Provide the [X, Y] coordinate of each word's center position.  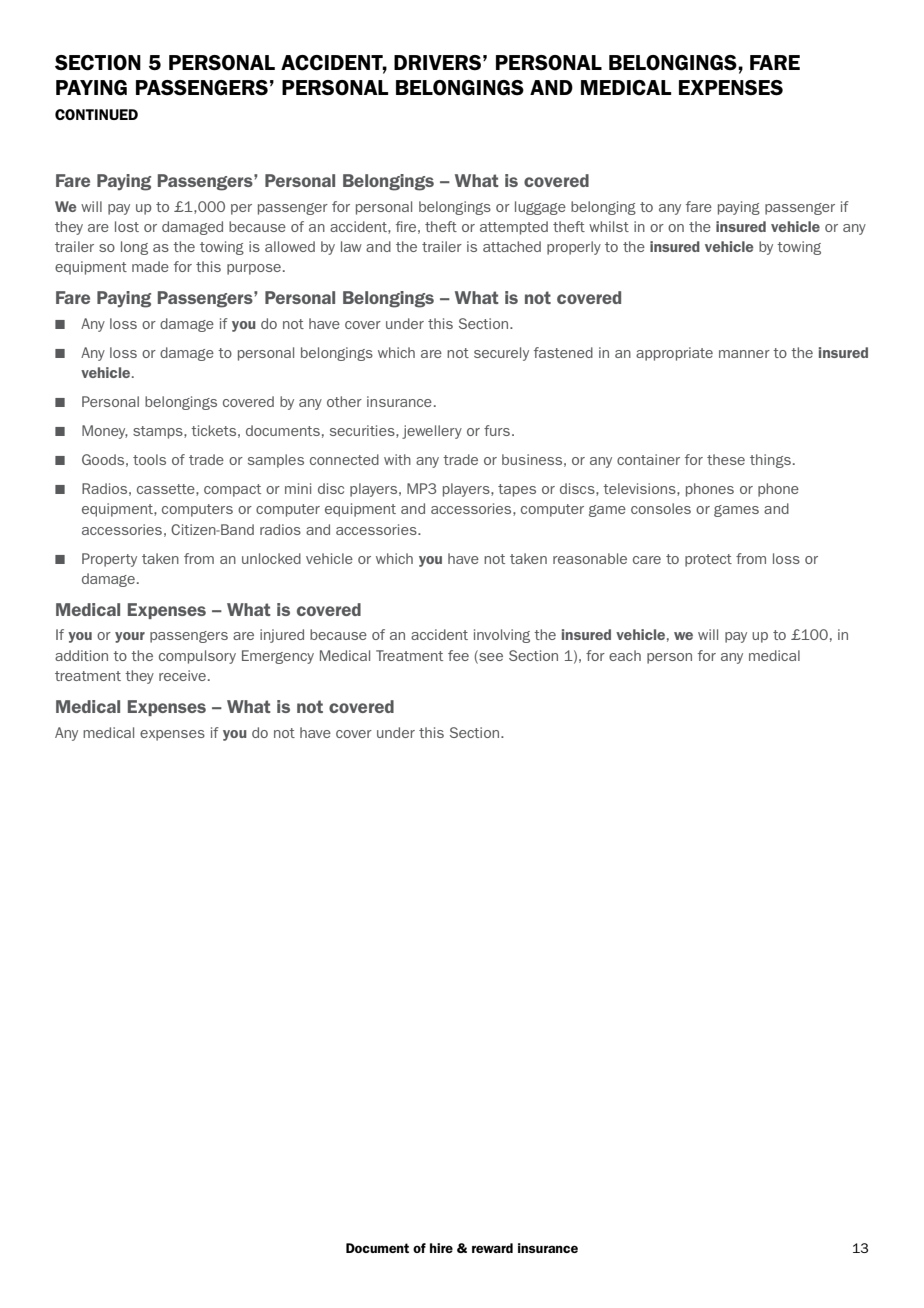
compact [232, 490]
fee [458, 655]
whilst [609, 226]
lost [127, 226]
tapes [517, 490]
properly [574, 248]
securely [501, 354]
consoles [661, 508]
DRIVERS [437, 63]
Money [105, 432]
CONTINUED [96, 114]
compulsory [197, 657]
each [625, 655]
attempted [514, 228]
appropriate [674, 354]
